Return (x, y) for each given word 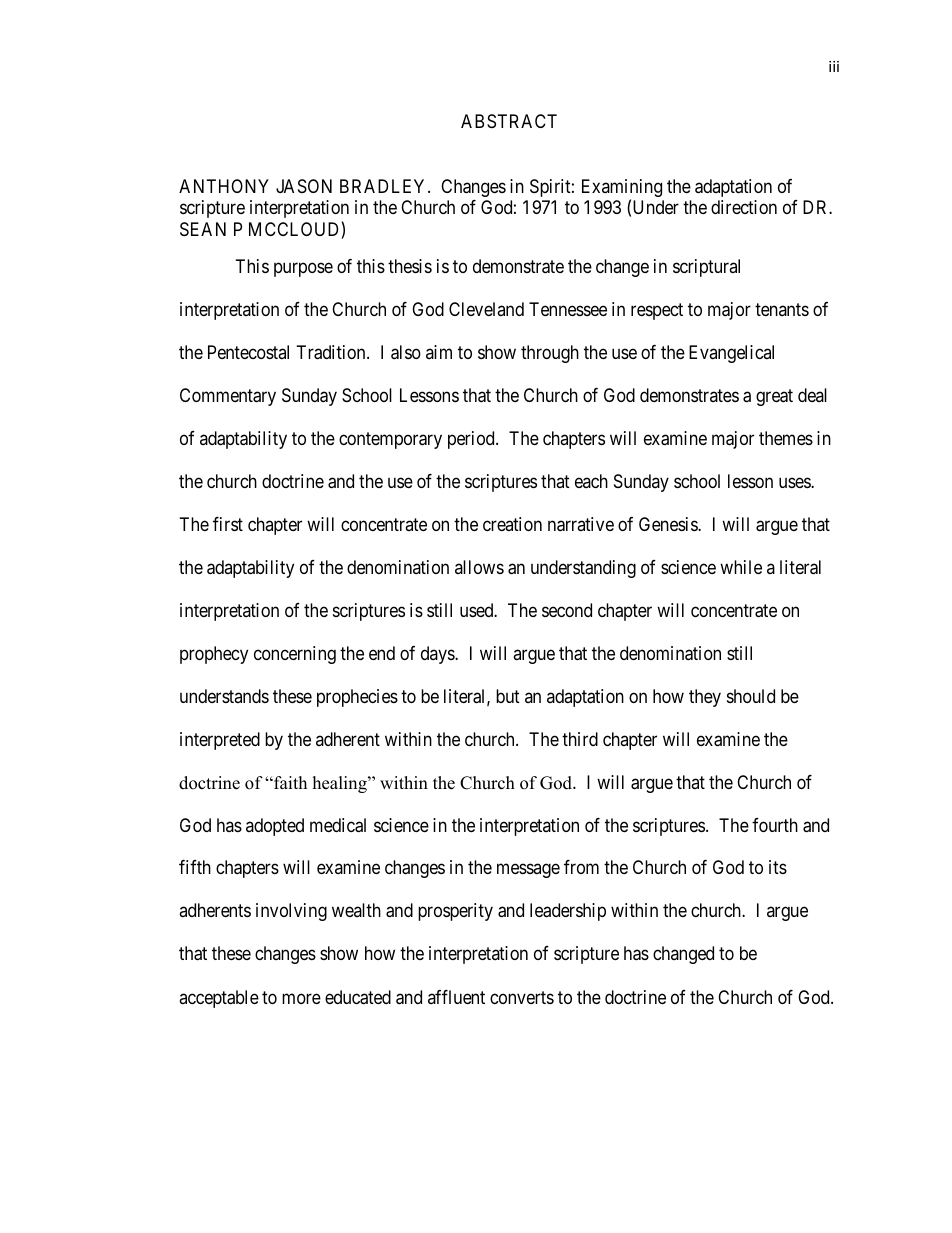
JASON (304, 186)
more (301, 998)
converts (522, 997)
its (778, 867)
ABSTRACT (509, 121)
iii (834, 66)
